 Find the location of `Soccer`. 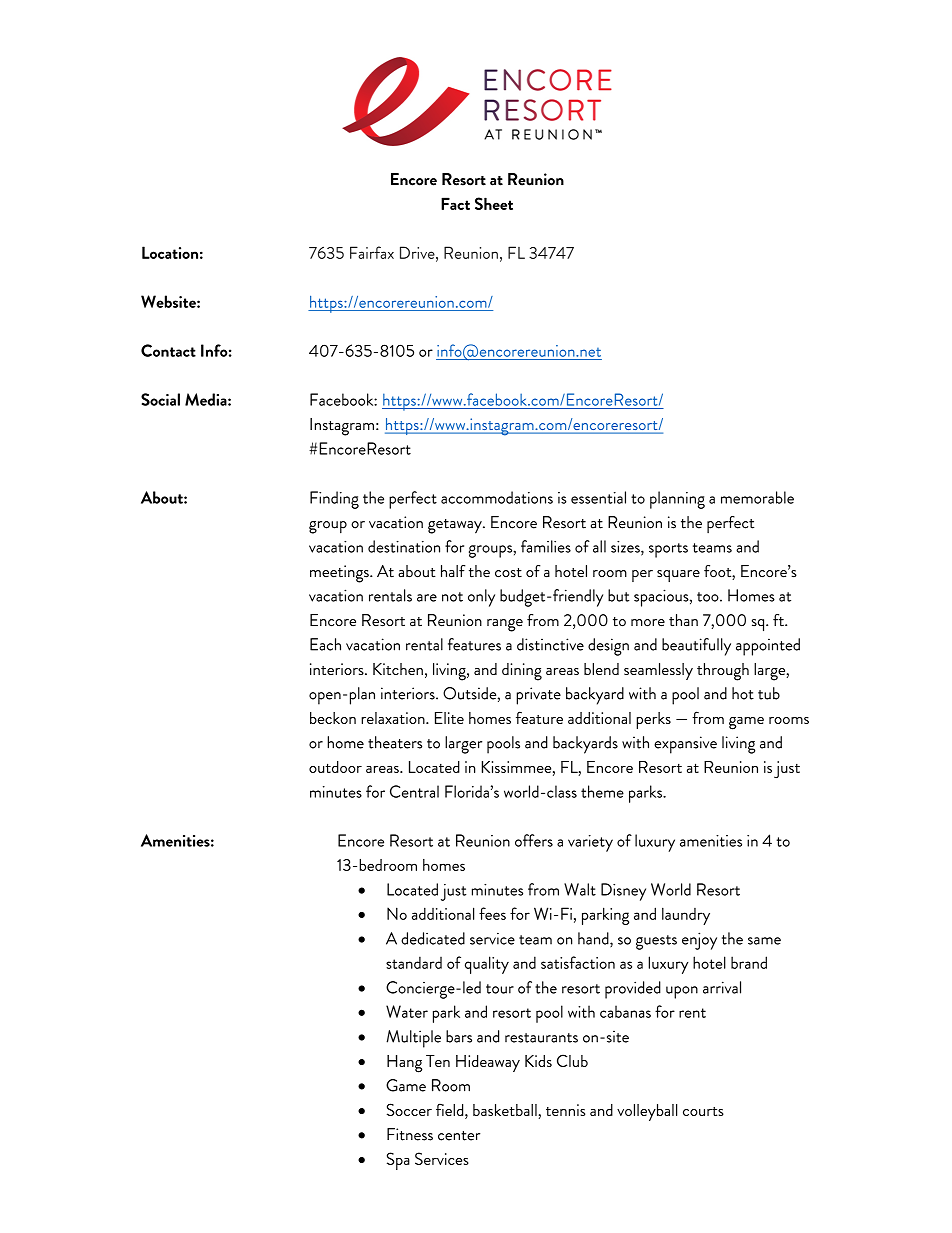

Soccer is located at coordinates (409, 1109).
